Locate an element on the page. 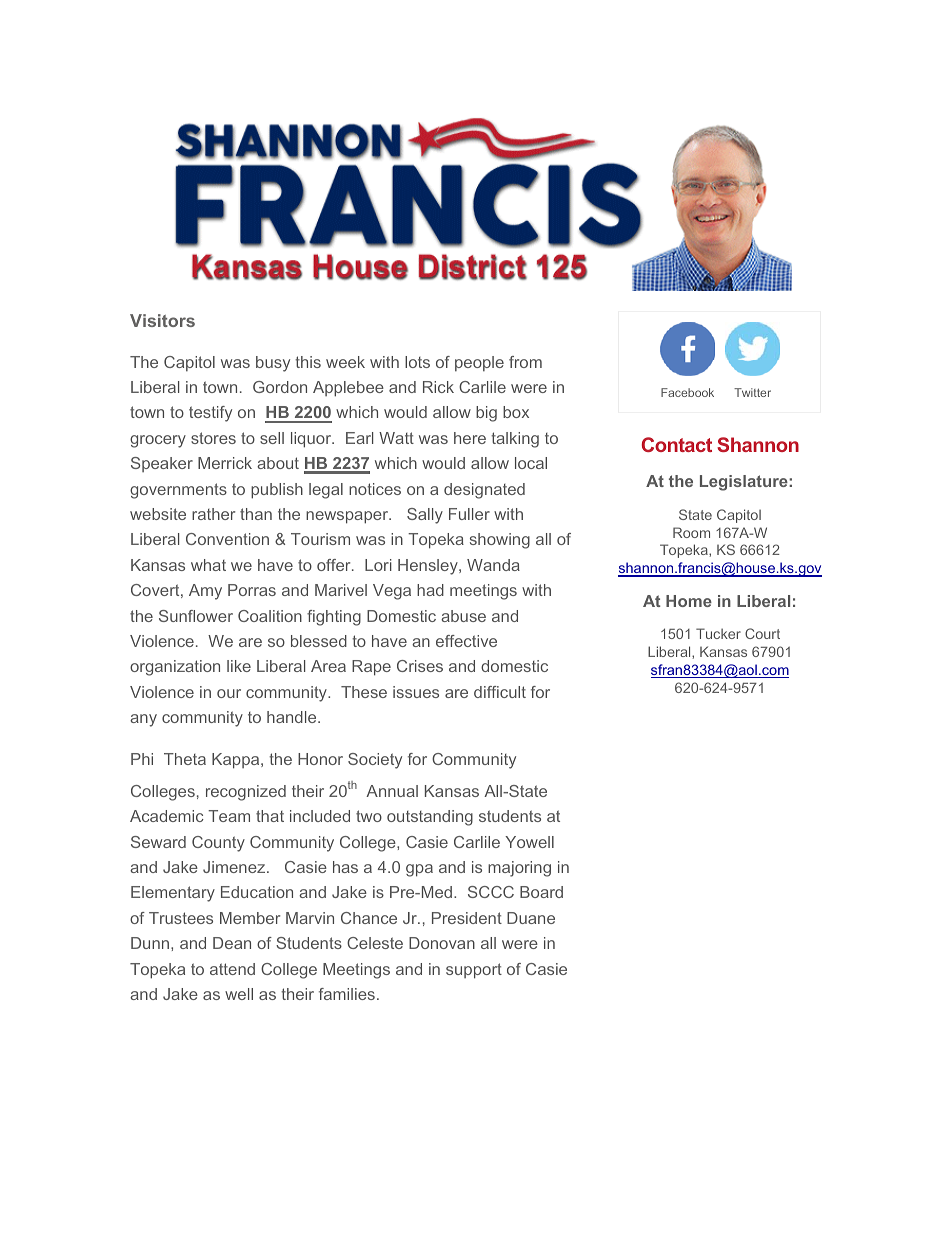 This page has height=1233, width=952. like is located at coordinates (239, 666).
